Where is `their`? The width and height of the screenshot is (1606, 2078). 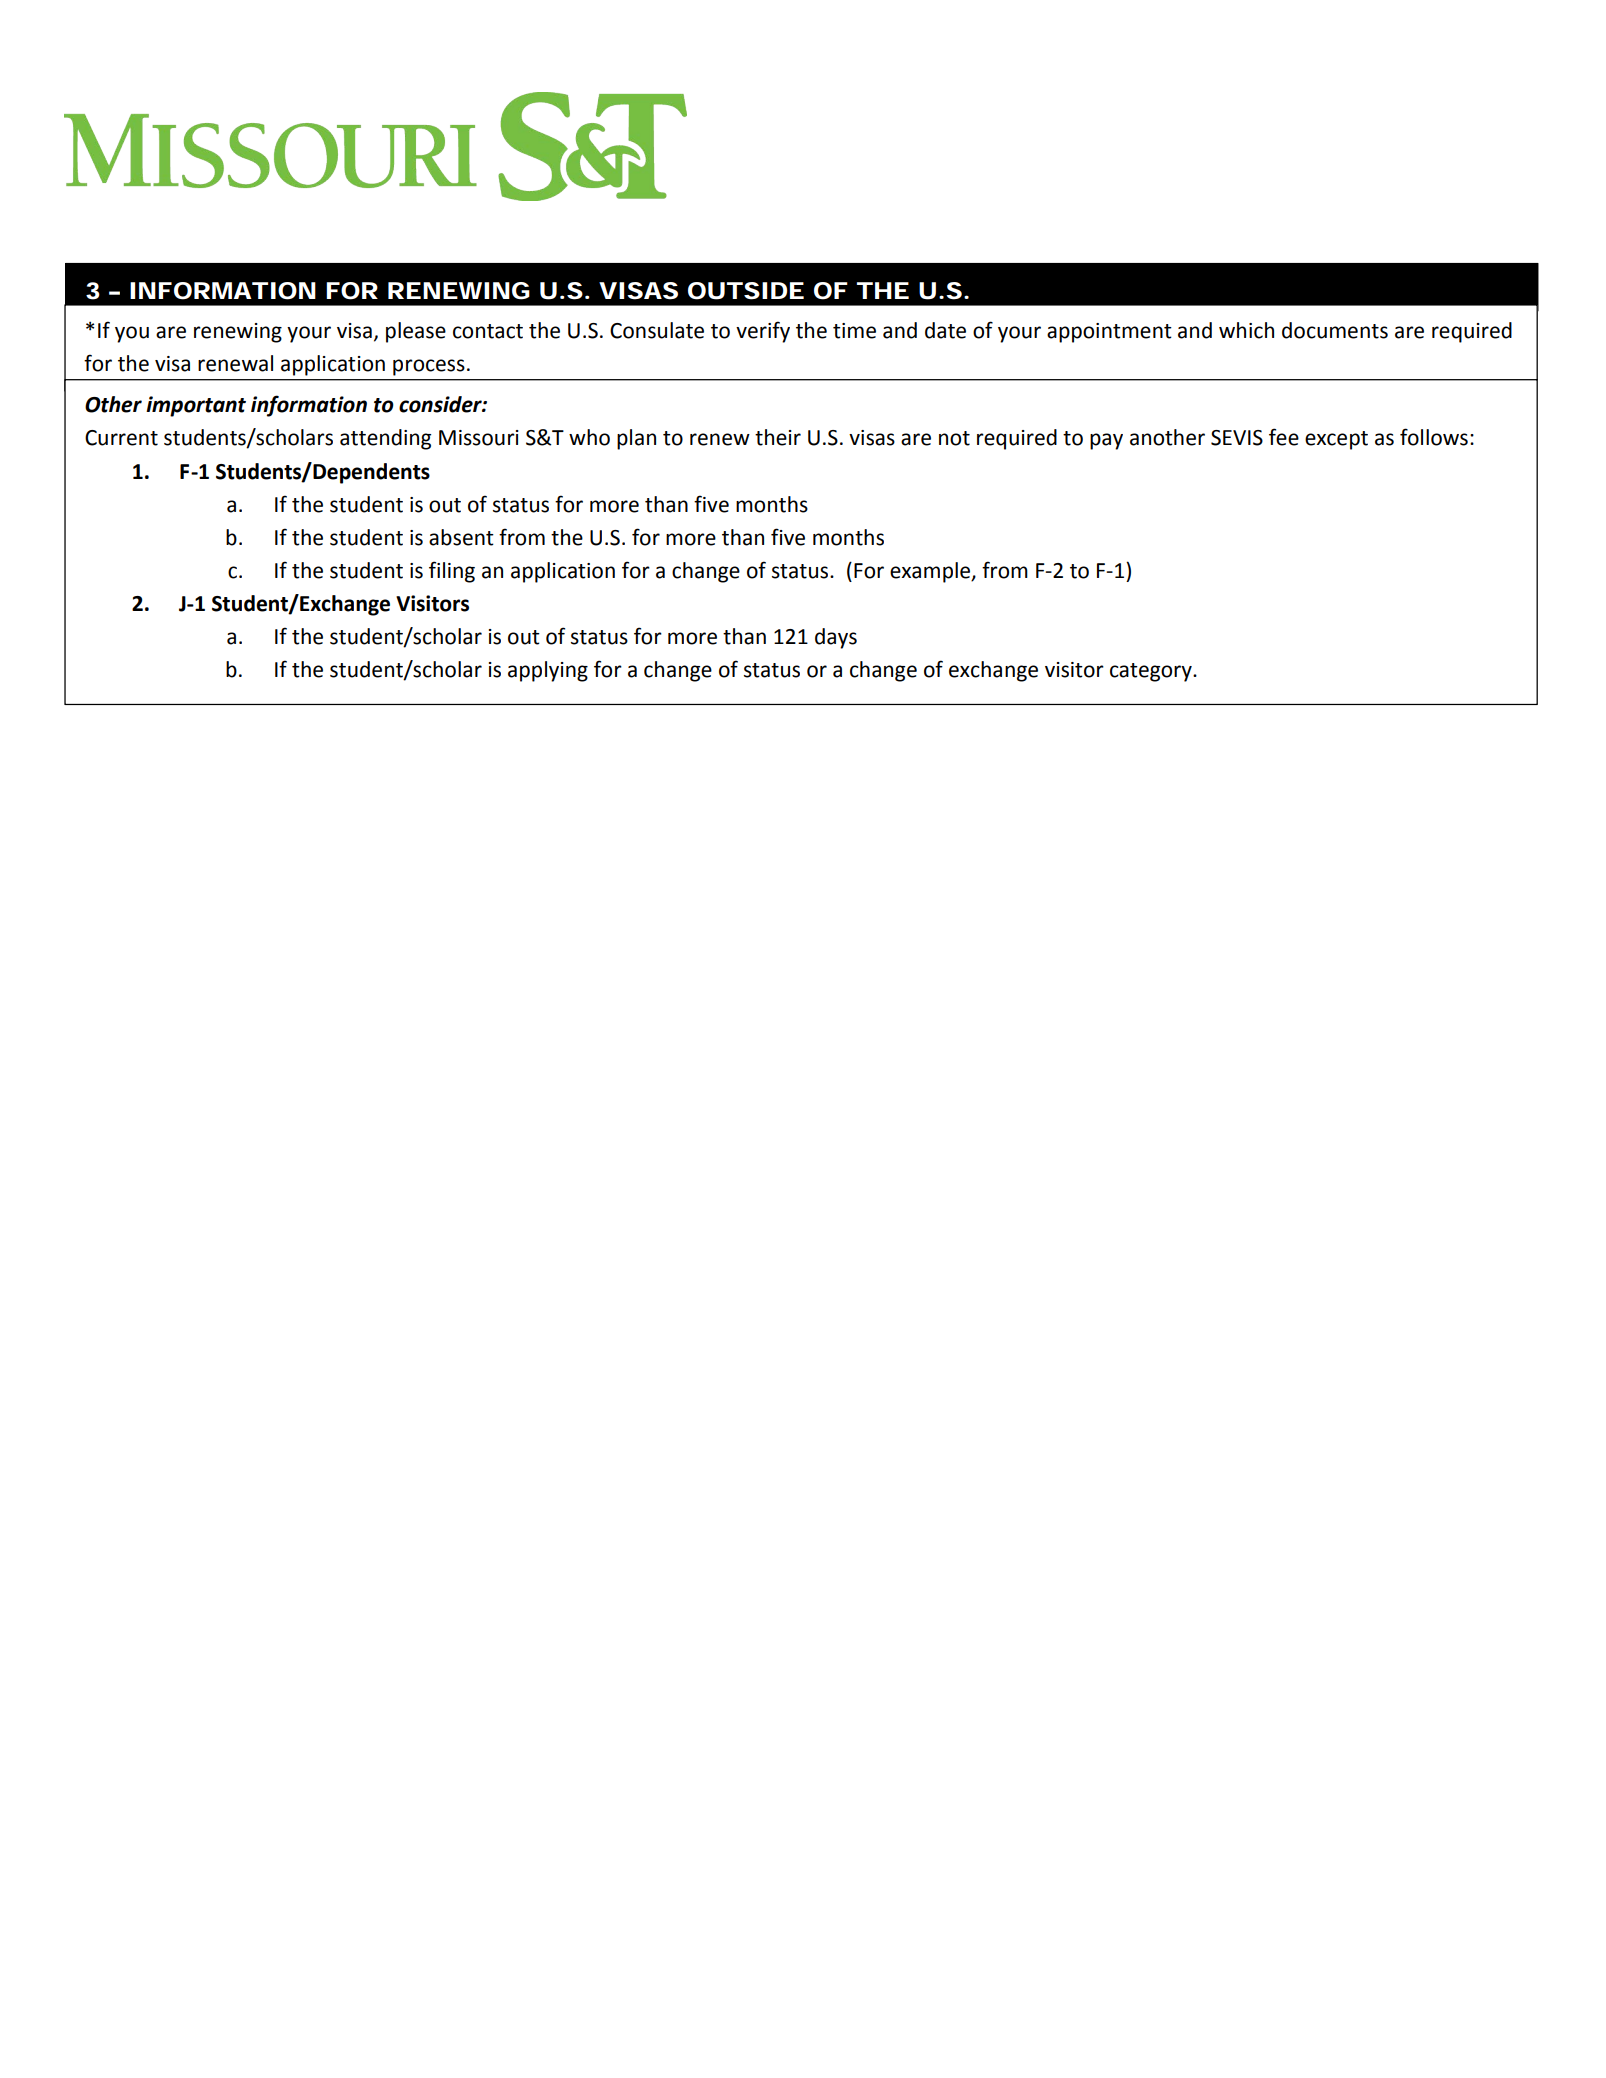
their is located at coordinates (778, 437).
